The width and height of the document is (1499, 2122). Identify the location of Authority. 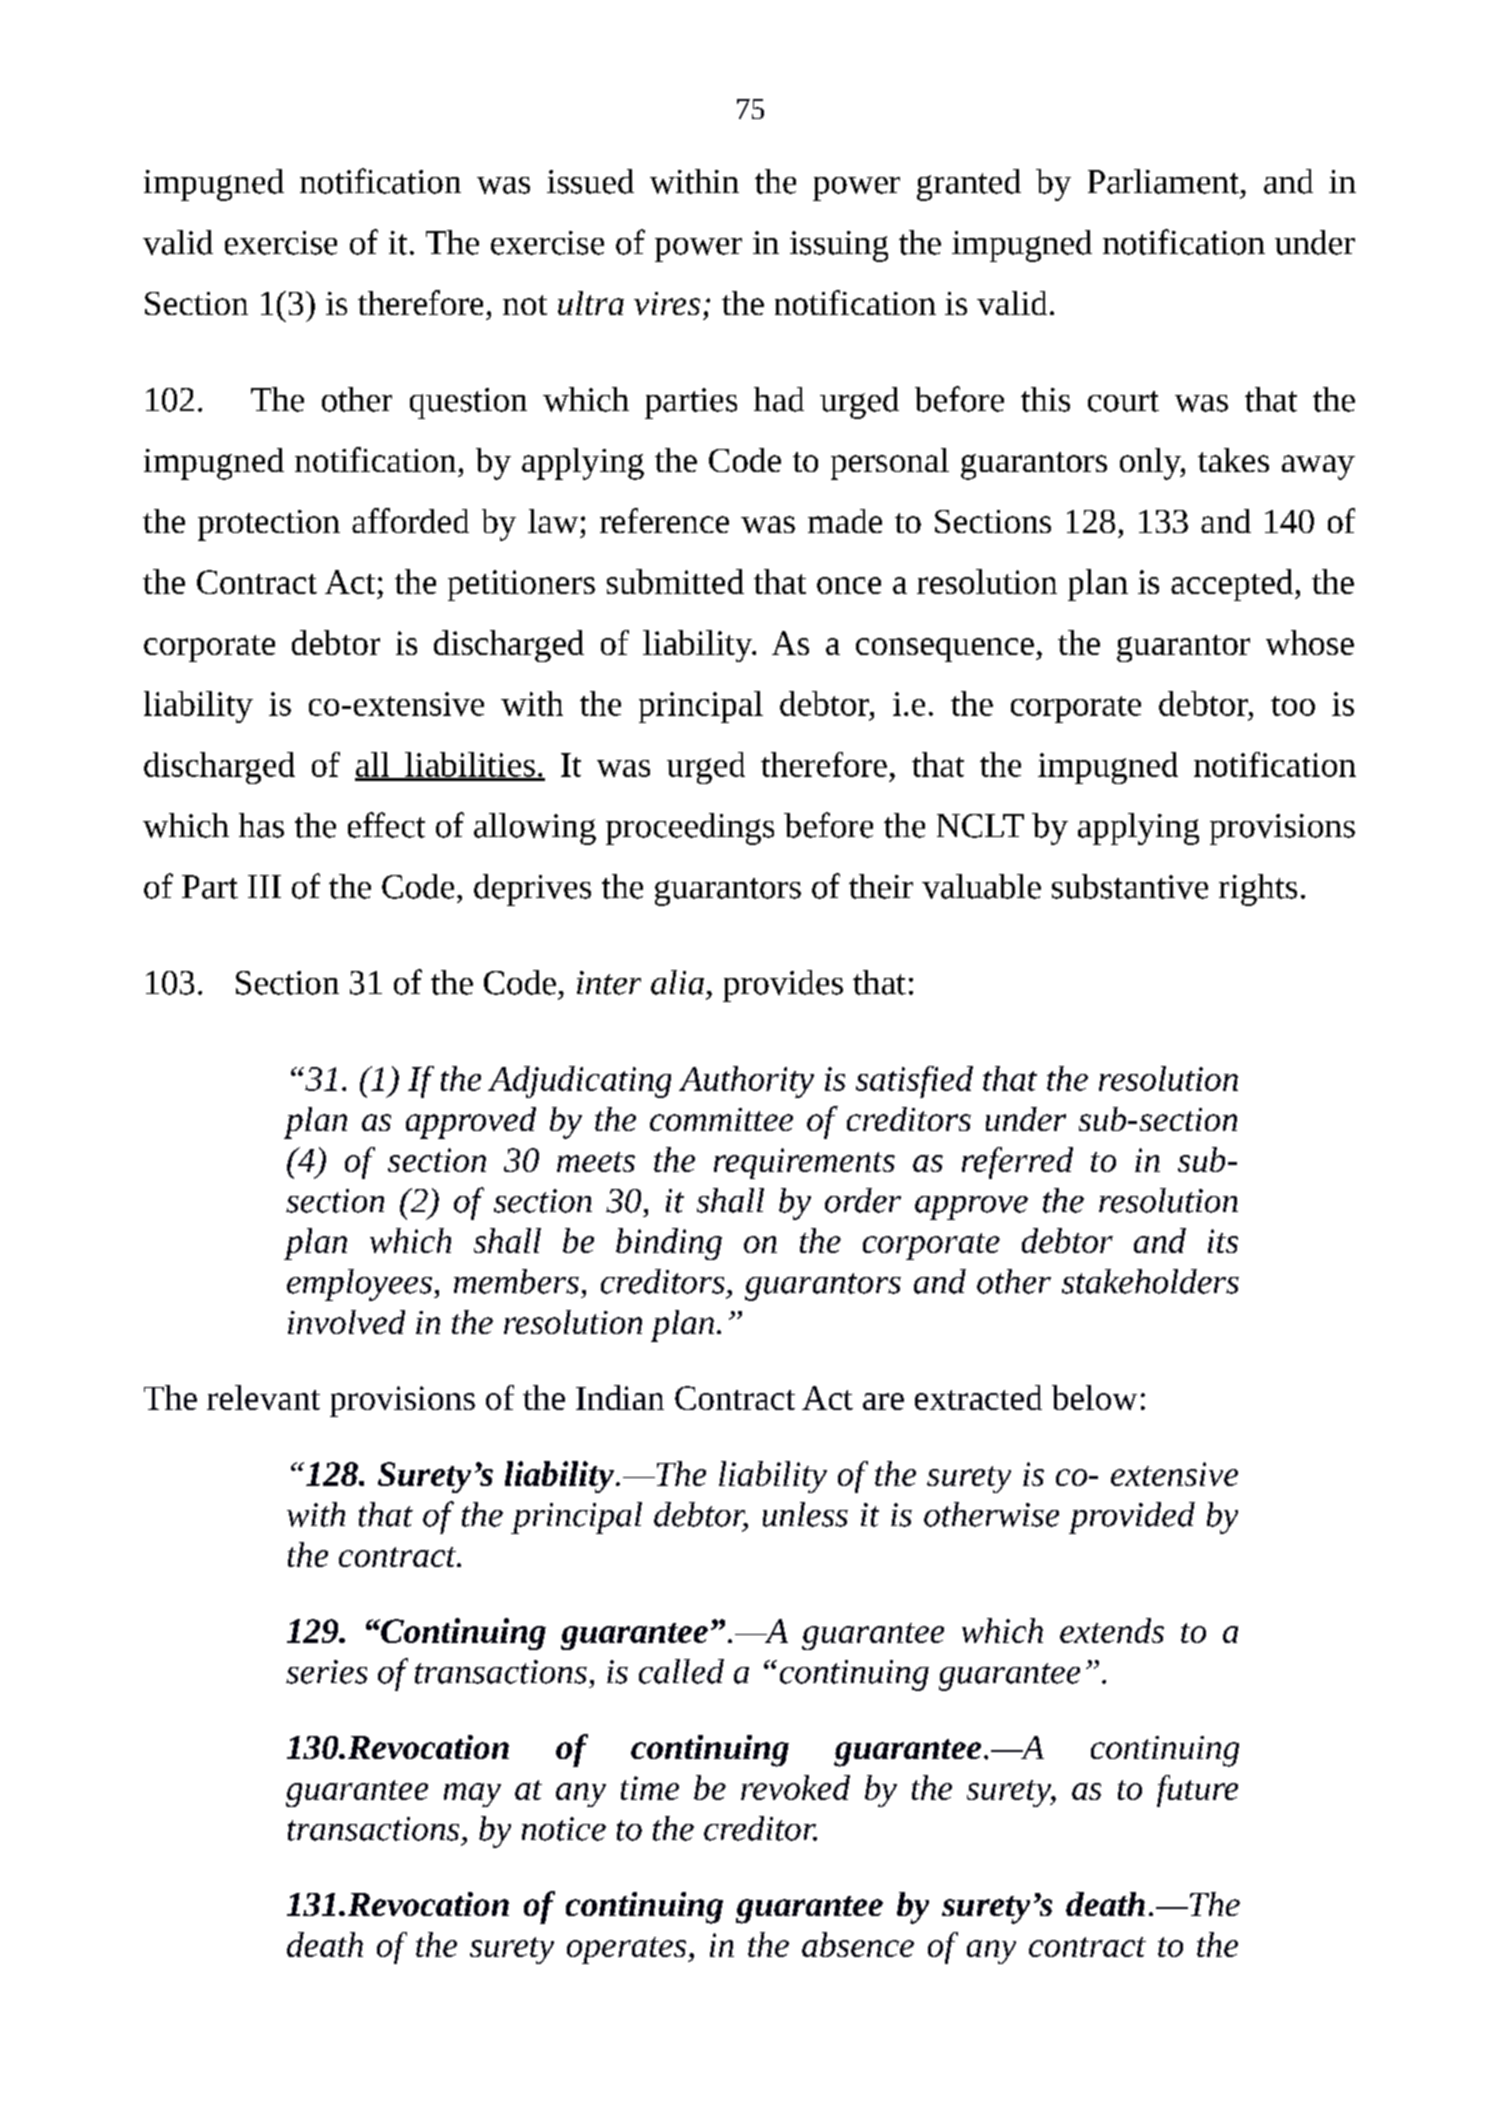
(746, 1082).
